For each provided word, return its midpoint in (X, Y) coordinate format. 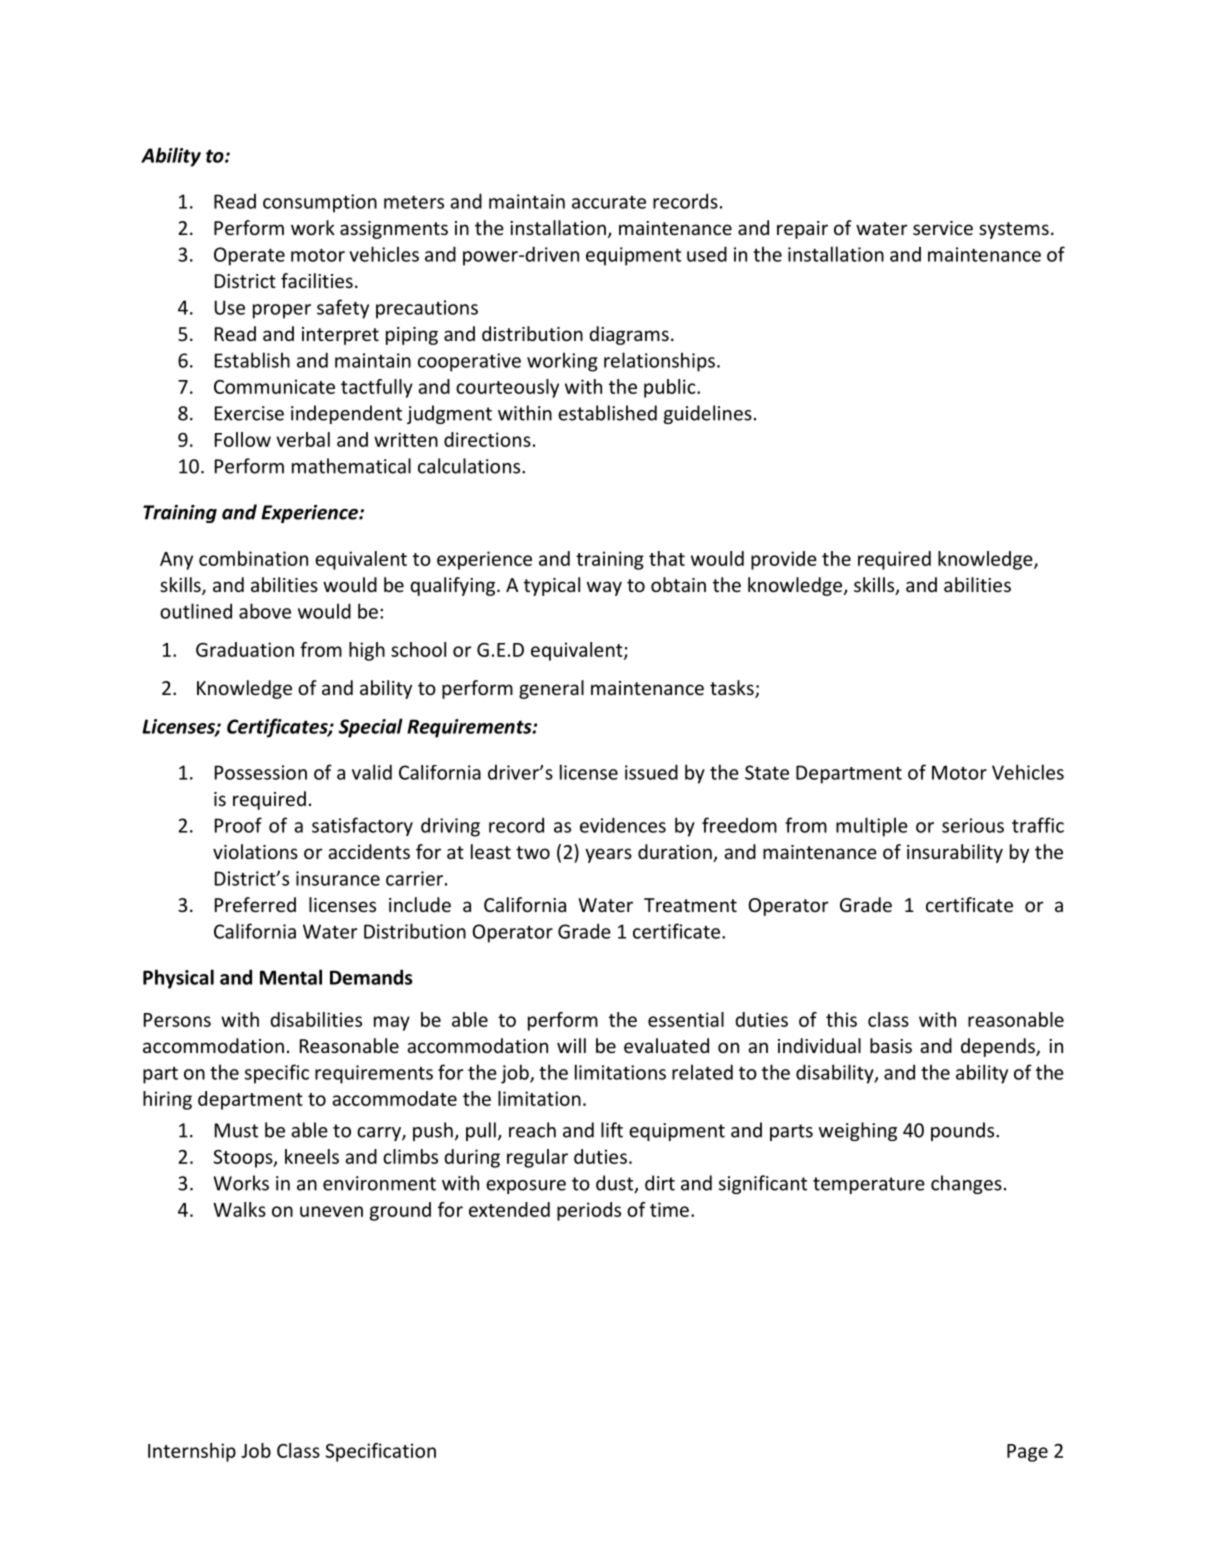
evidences (623, 825)
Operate (249, 256)
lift (612, 1130)
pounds (964, 1131)
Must (236, 1130)
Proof (238, 825)
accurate (609, 202)
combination (253, 558)
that (667, 558)
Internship (192, 1452)
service (943, 228)
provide (784, 560)
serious (973, 825)
